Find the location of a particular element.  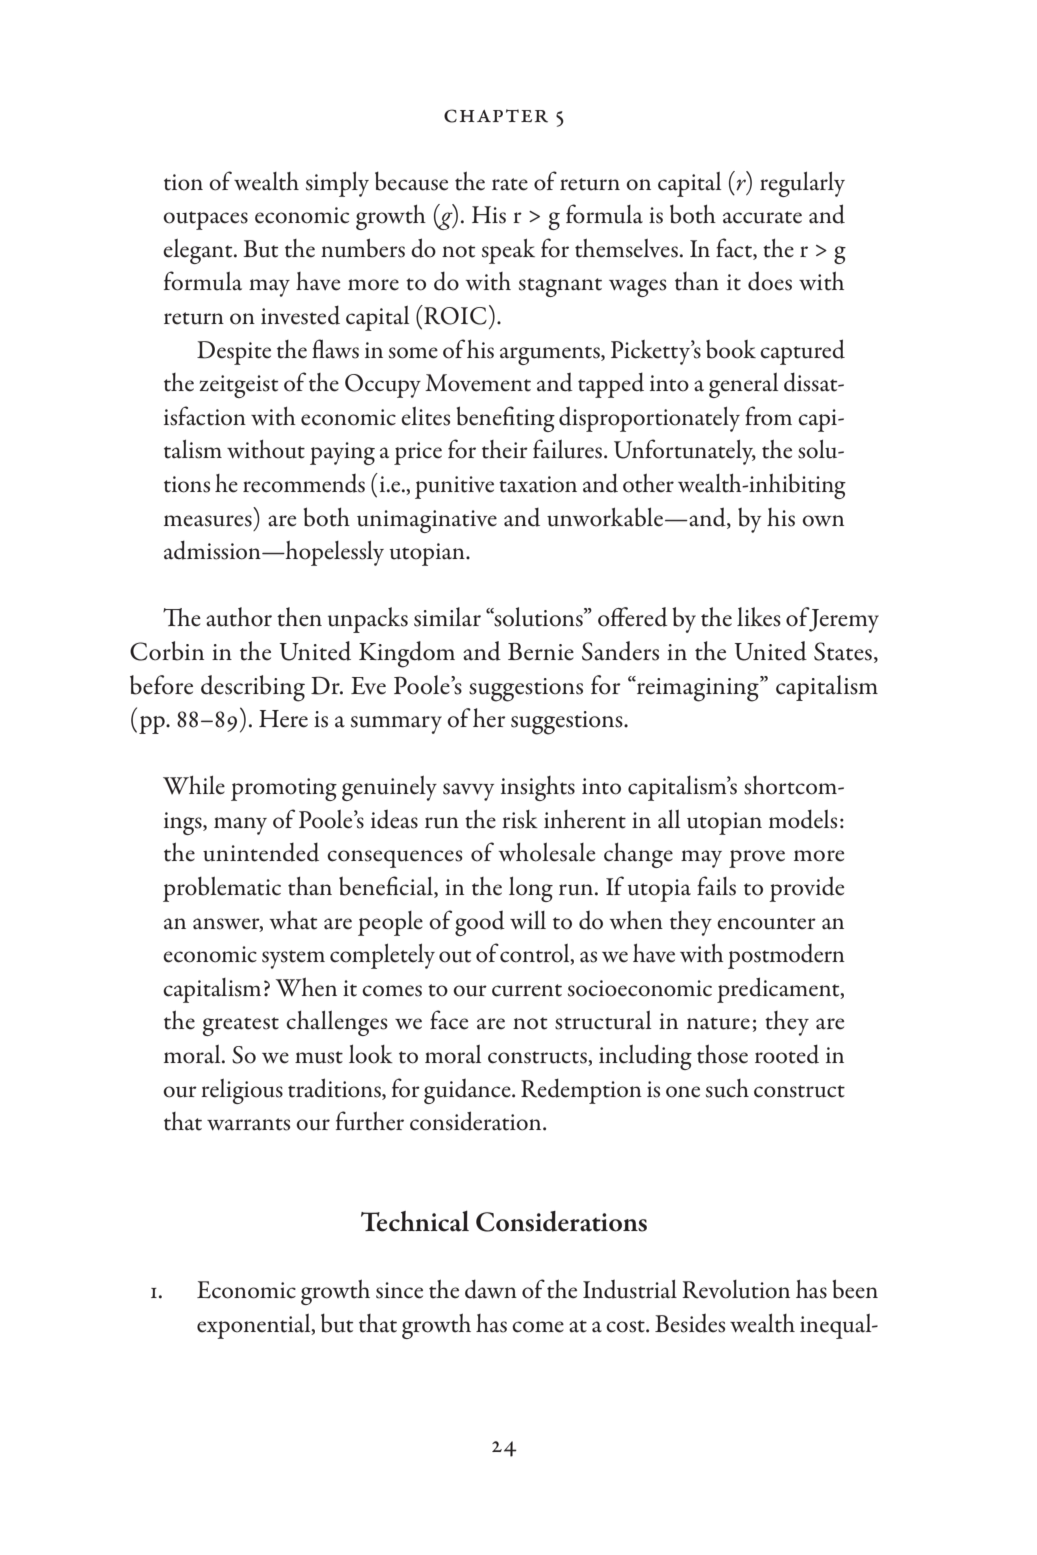

insights is located at coordinates (538, 788).
